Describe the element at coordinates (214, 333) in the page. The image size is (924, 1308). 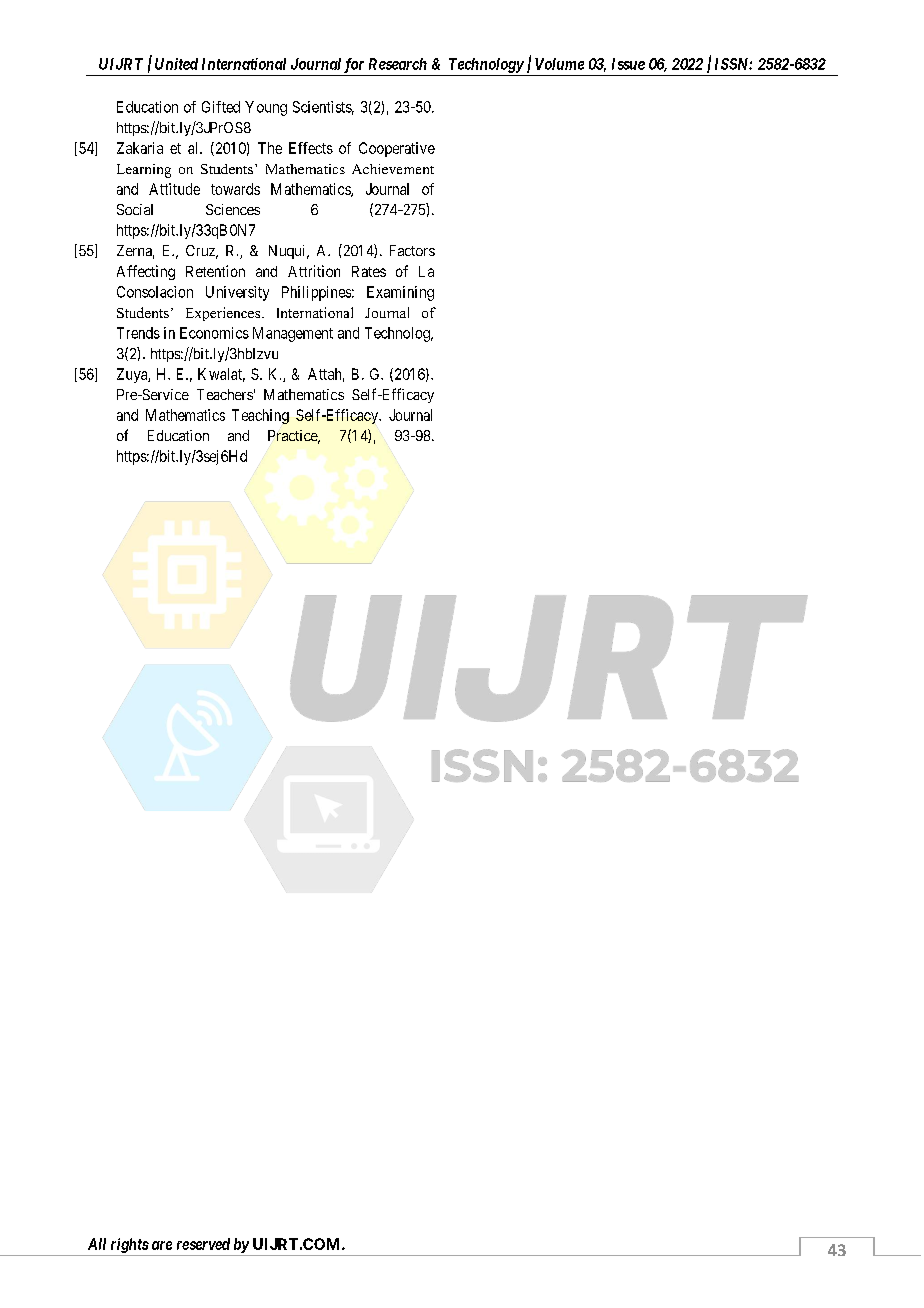
I see `Economics` at that location.
